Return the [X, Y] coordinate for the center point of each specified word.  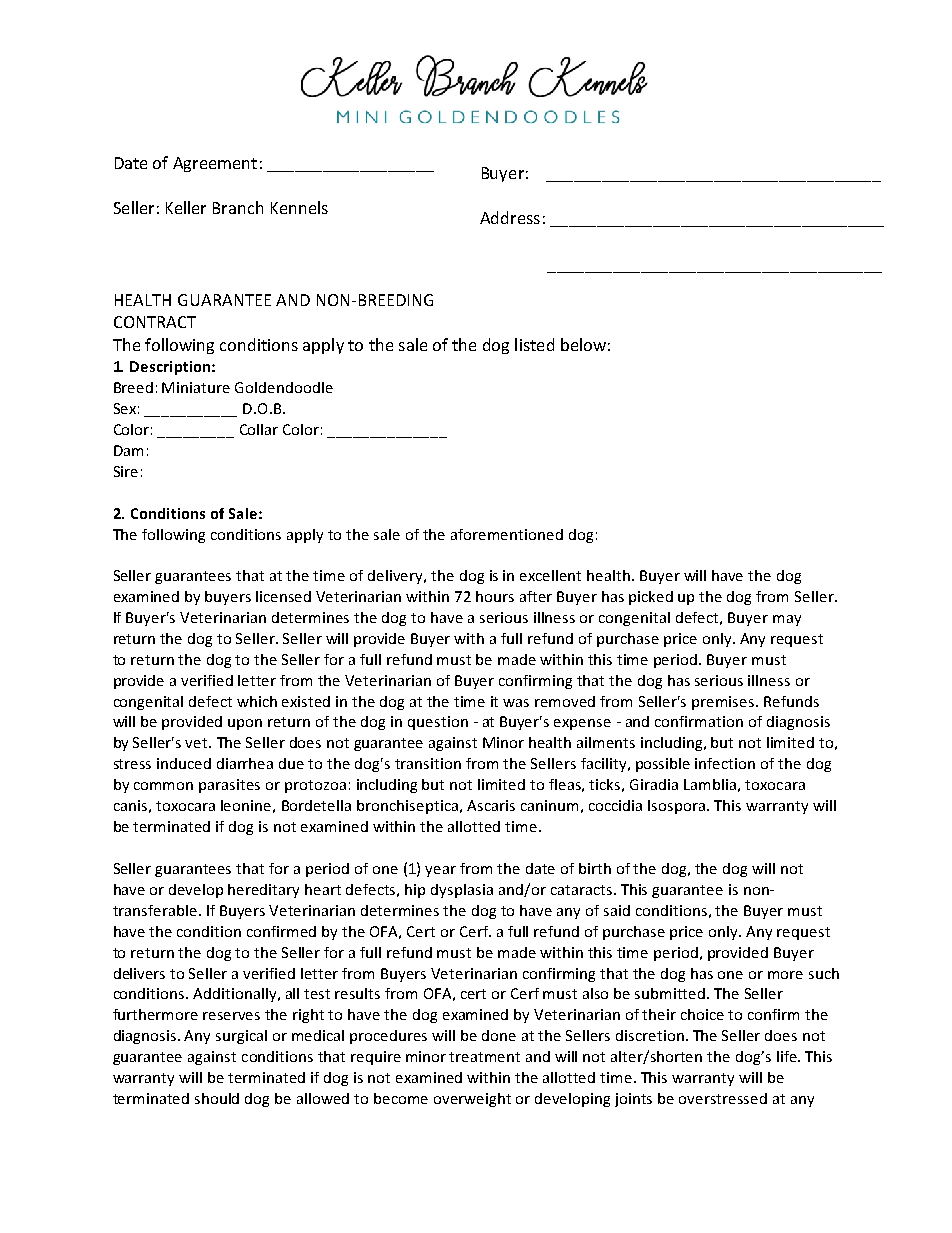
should [217, 1098]
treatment [484, 1057]
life [788, 1056]
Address [510, 217]
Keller [186, 207]
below [583, 344]
